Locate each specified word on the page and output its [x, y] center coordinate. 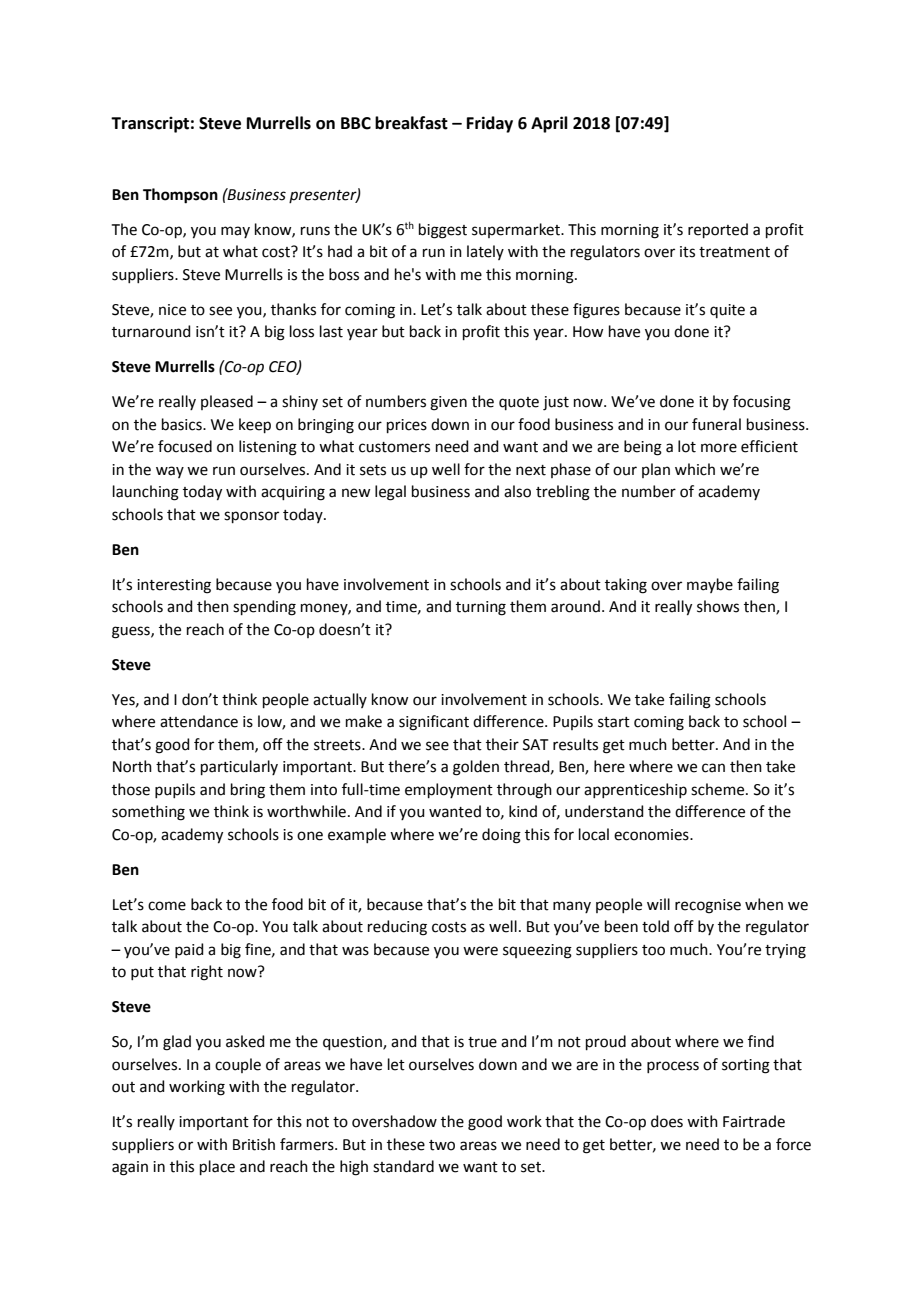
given [448, 403]
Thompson [180, 196]
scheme [719, 789]
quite [727, 311]
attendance [199, 721]
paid [189, 950]
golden [476, 768]
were [480, 951]
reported [718, 230]
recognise [708, 906]
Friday [490, 124]
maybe [710, 585]
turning [481, 608]
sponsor [251, 517]
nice [172, 310]
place [217, 1167]
